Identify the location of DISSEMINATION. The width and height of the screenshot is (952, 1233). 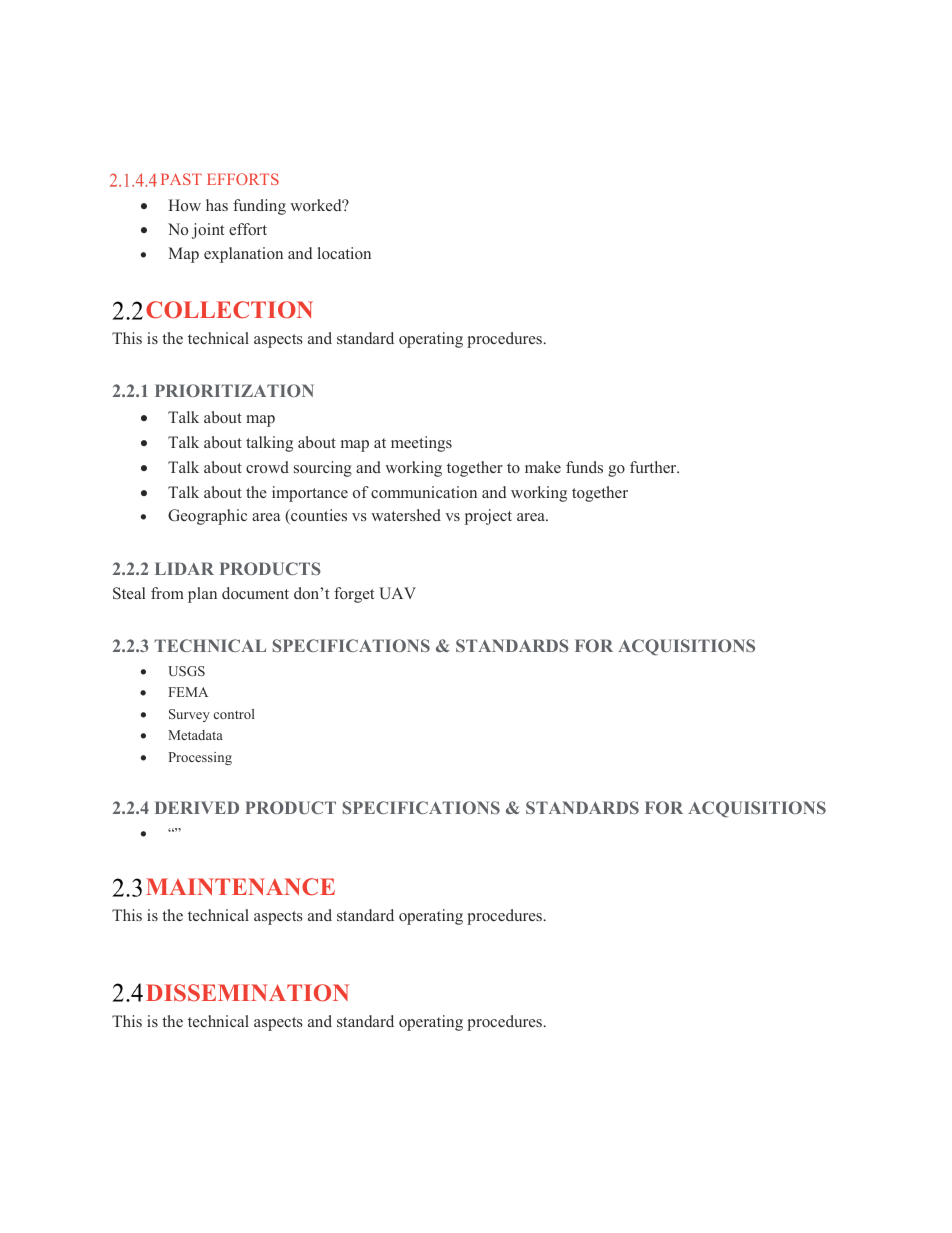
(247, 993).
